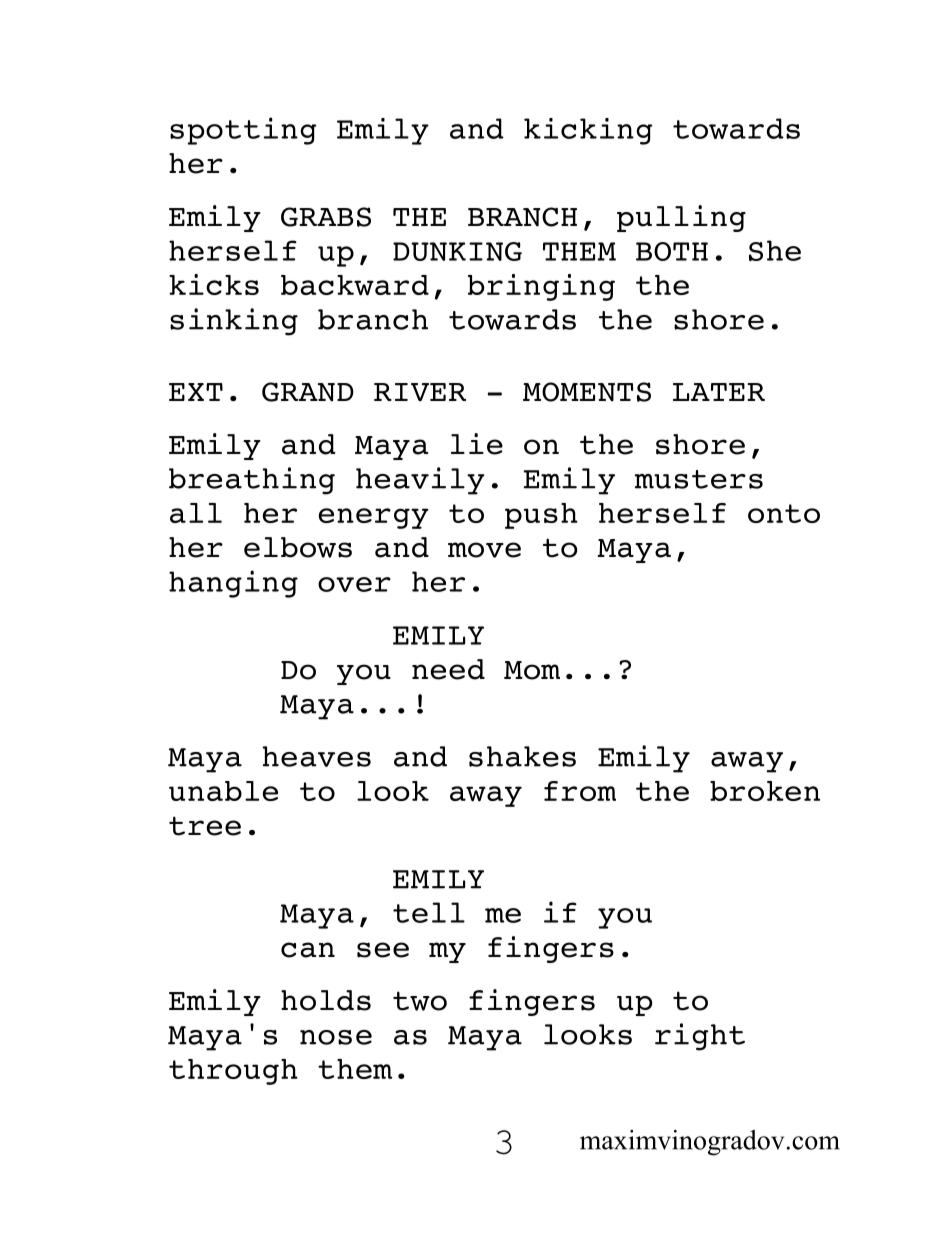  I want to click on kicking, so click(588, 131).
